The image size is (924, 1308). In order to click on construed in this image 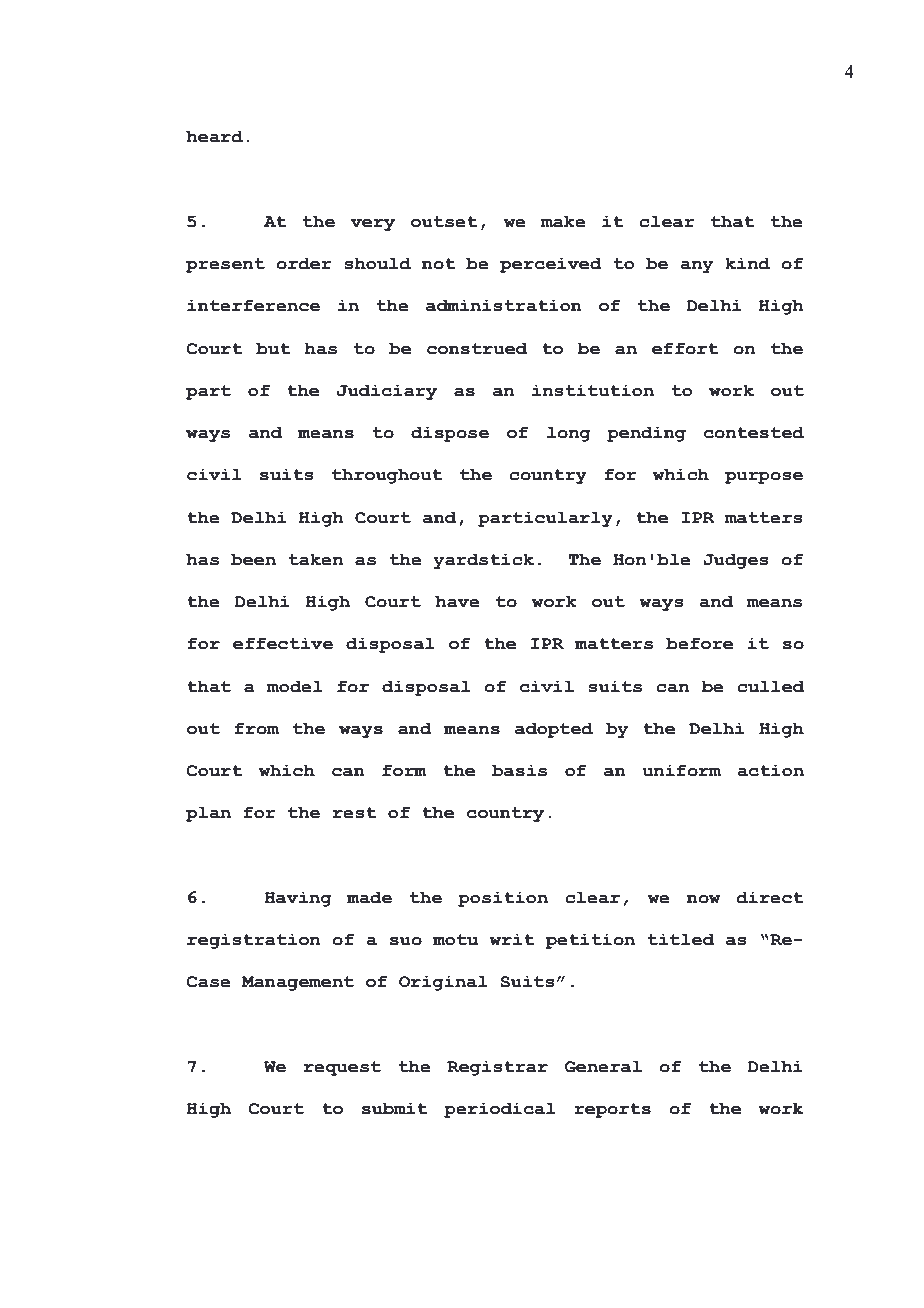, I will do `click(477, 348)`.
